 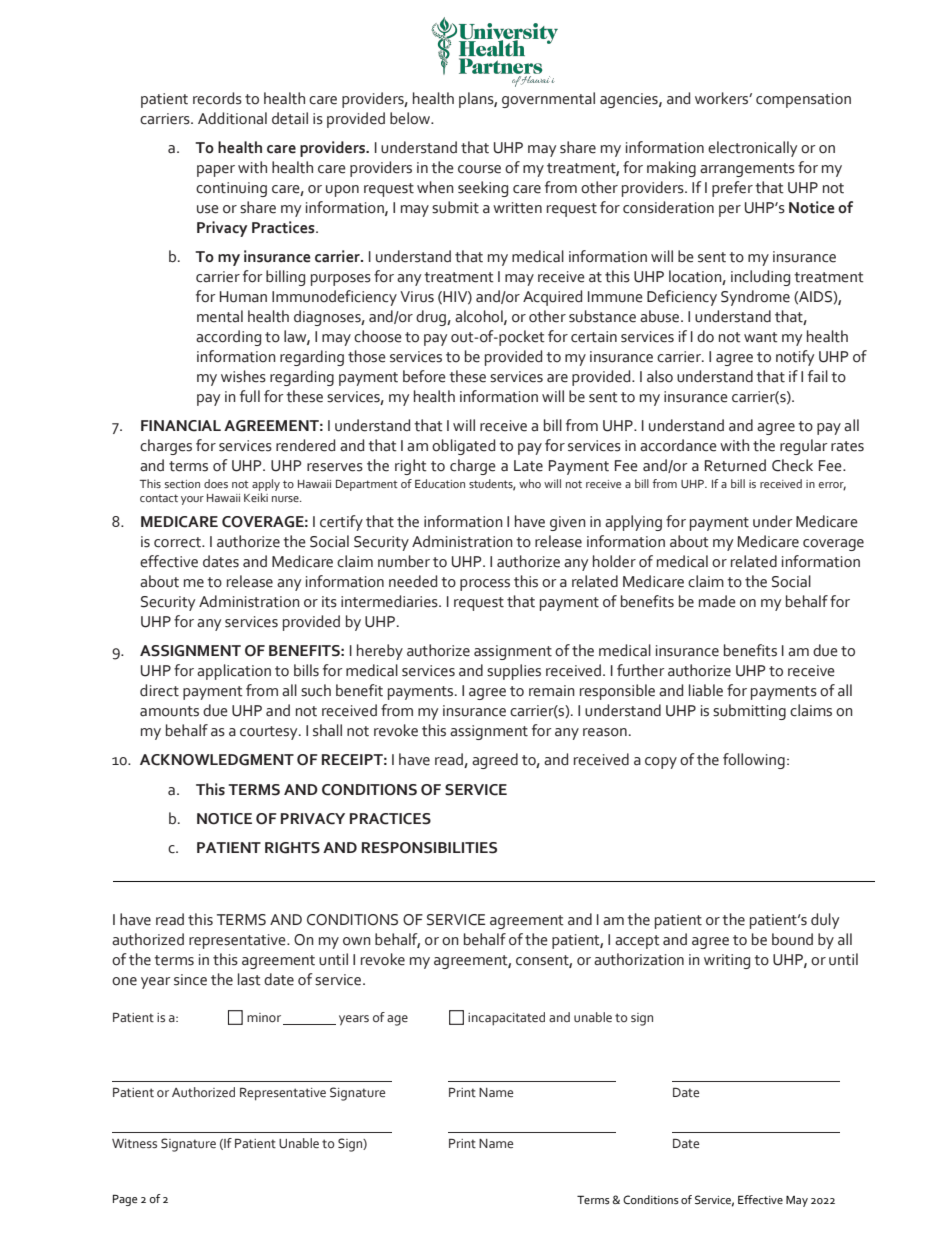 I want to click on course, so click(x=479, y=169).
